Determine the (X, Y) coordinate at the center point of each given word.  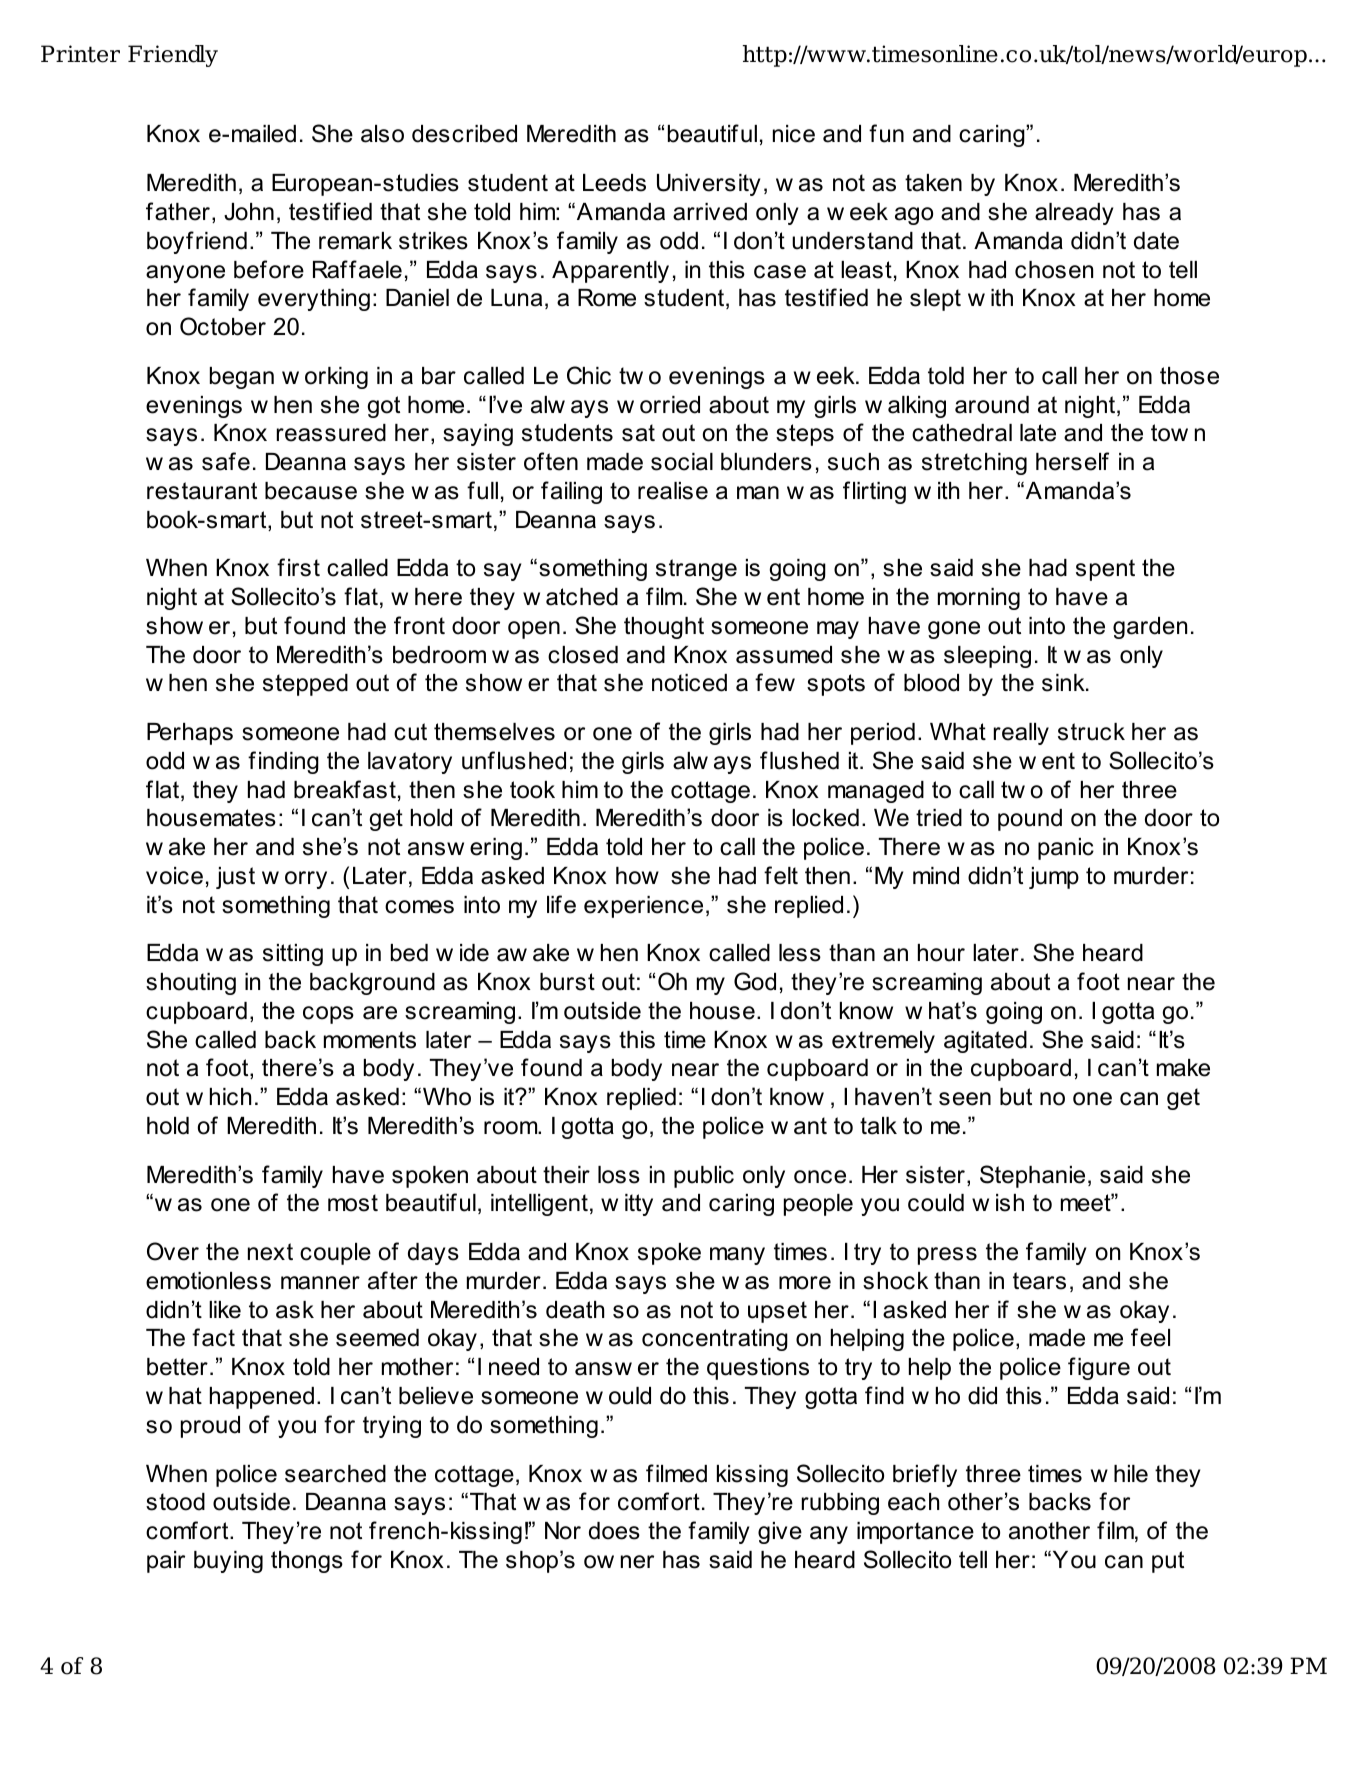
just (235, 878)
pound (1030, 820)
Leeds (614, 183)
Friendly (173, 56)
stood (175, 1502)
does (614, 1531)
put (1168, 1562)
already (1074, 214)
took (532, 790)
